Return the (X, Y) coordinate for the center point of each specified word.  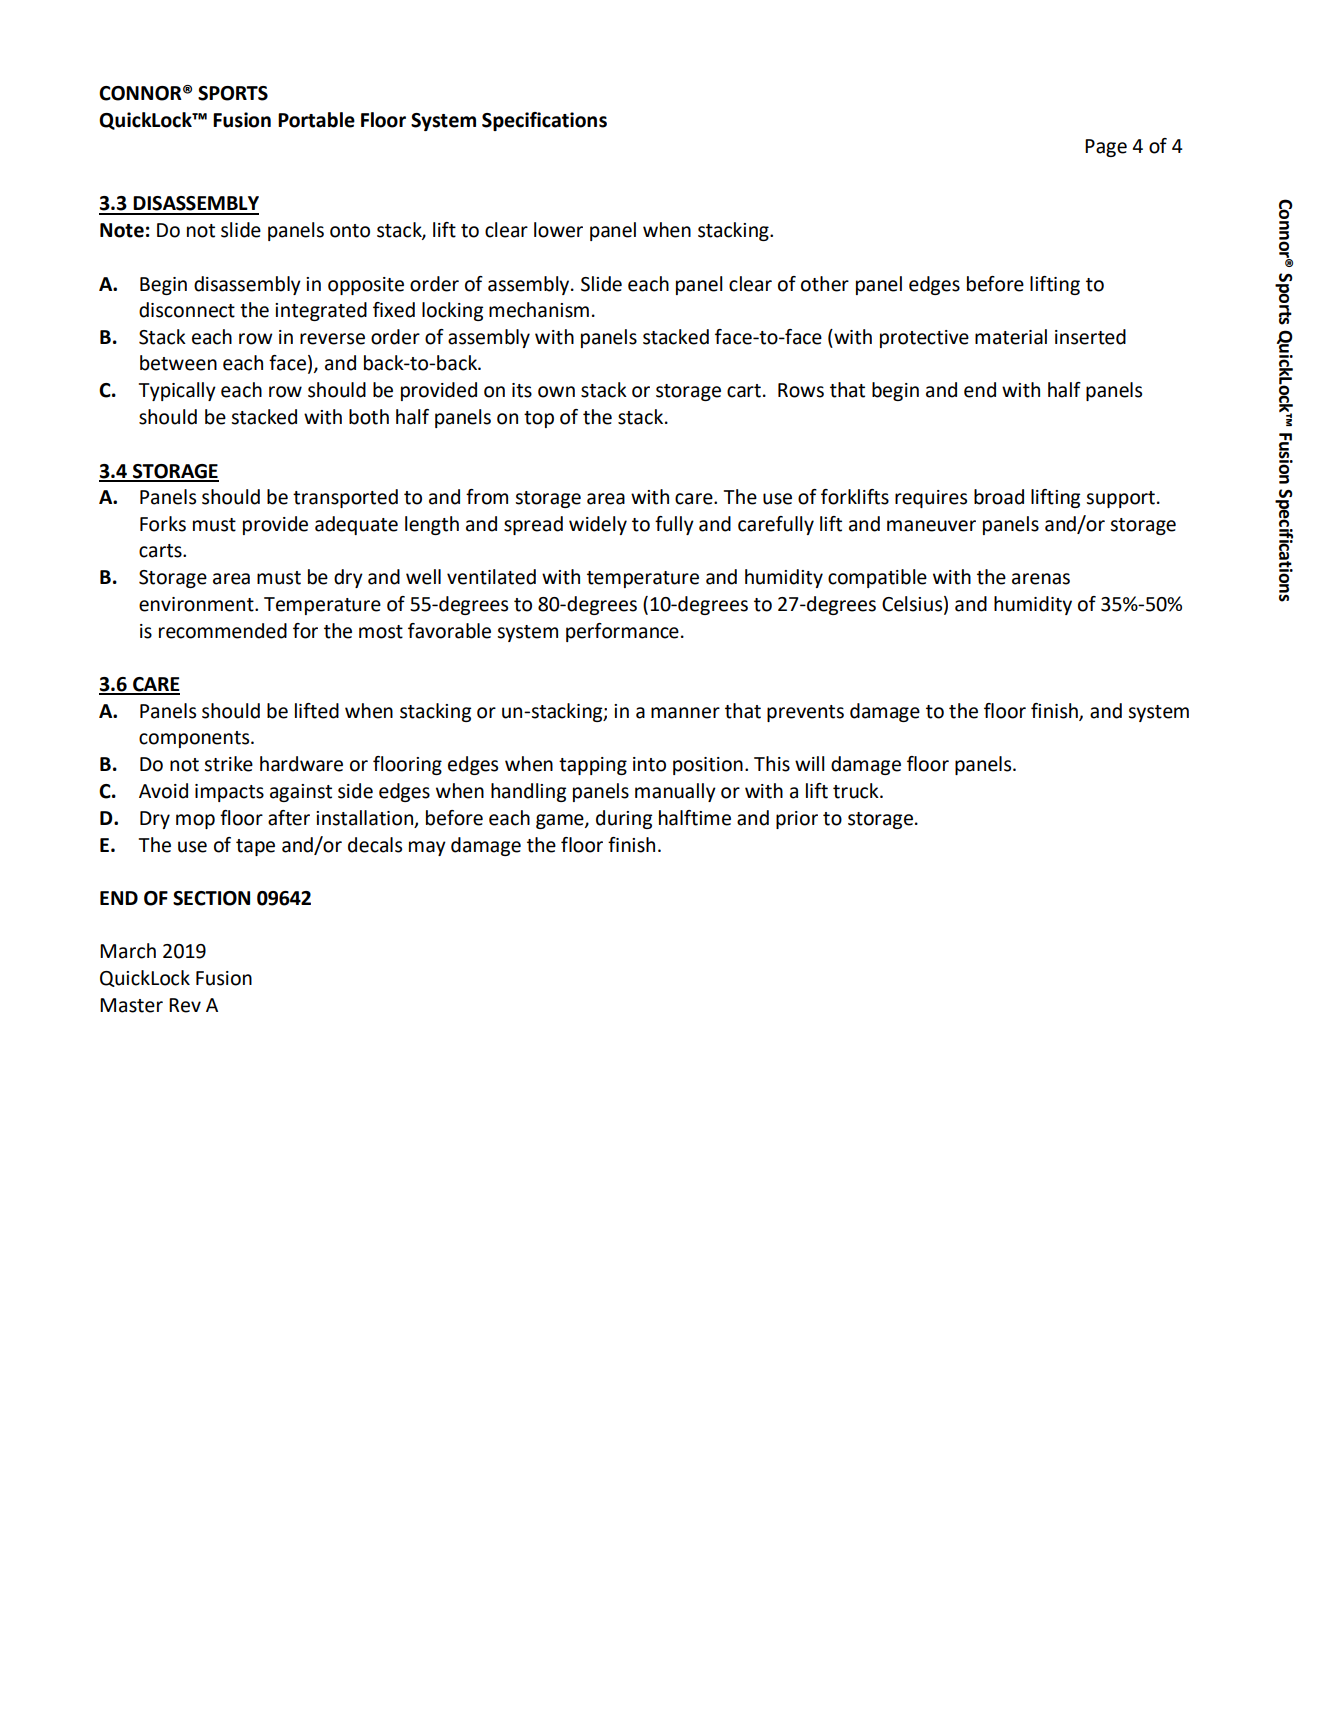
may (427, 848)
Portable (316, 120)
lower (558, 230)
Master (131, 1005)
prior (797, 820)
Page (1106, 148)
